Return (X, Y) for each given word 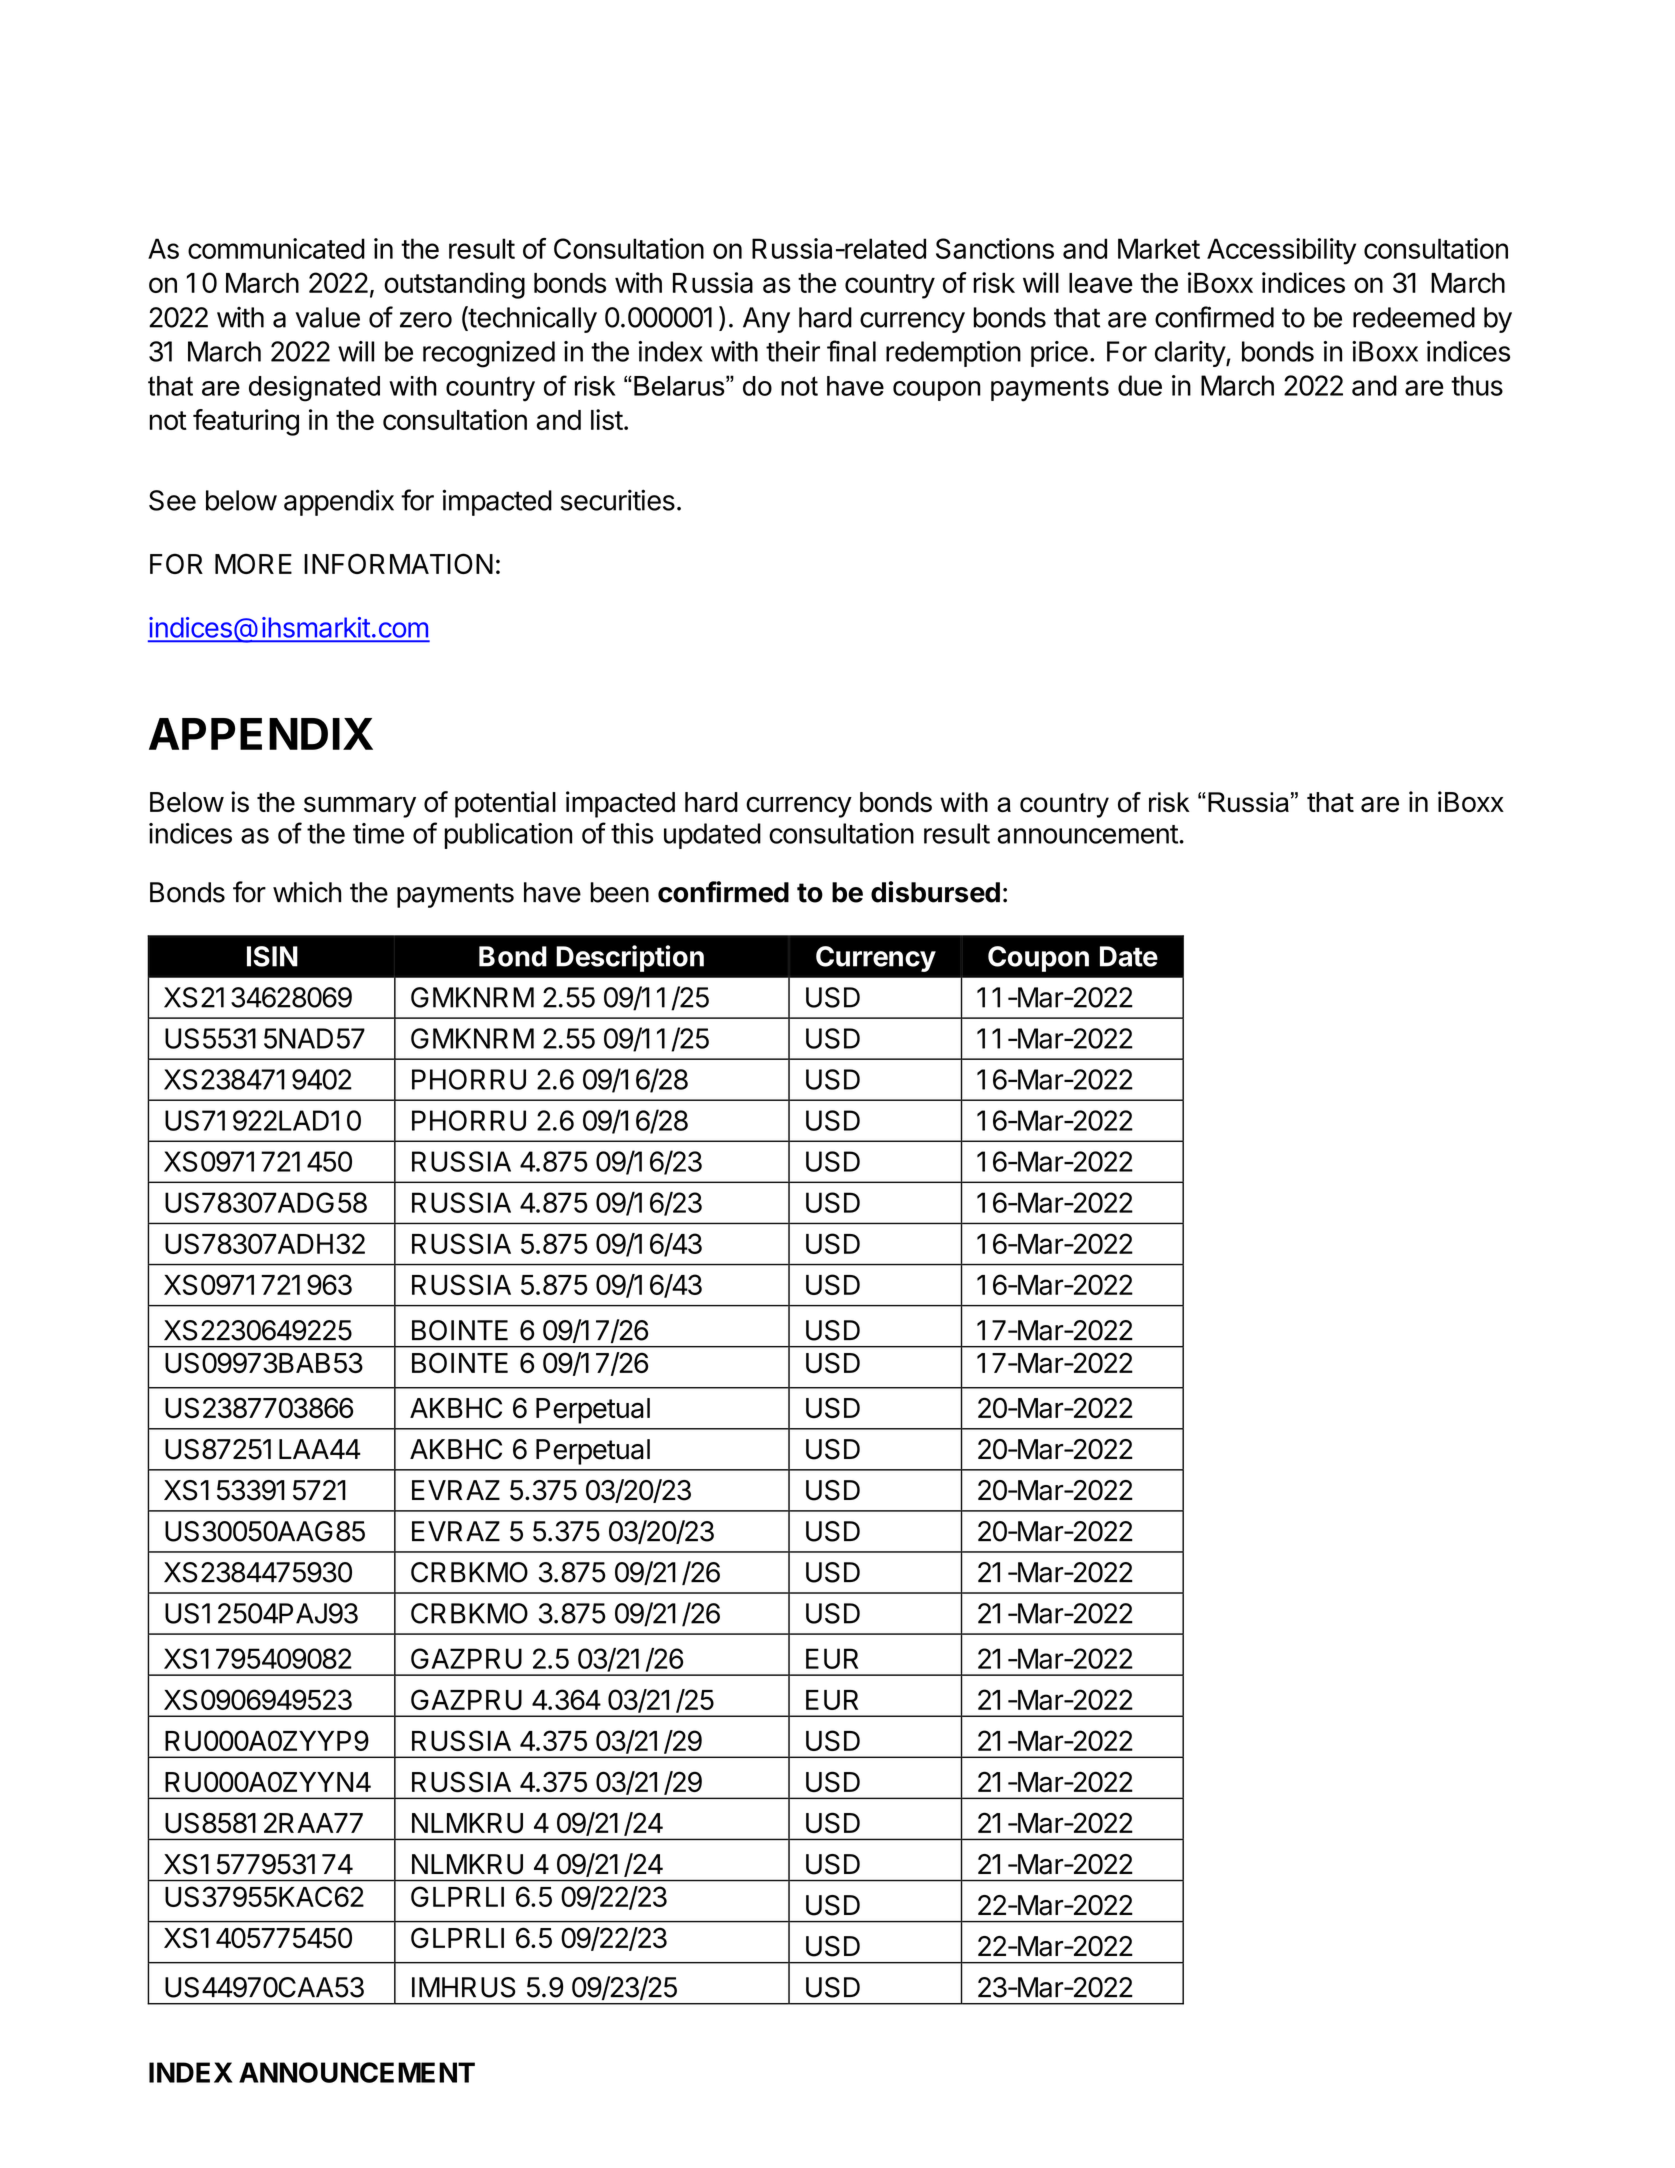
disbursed (935, 892)
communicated (276, 248)
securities (618, 500)
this (632, 833)
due (1140, 385)
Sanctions (995, 248)
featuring (246, 422)
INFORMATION (398, 563)
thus (1477, 385)
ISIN (272, 956)
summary (360, 807)
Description (630, 958)
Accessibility (1281, 251)
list (607, 419)
